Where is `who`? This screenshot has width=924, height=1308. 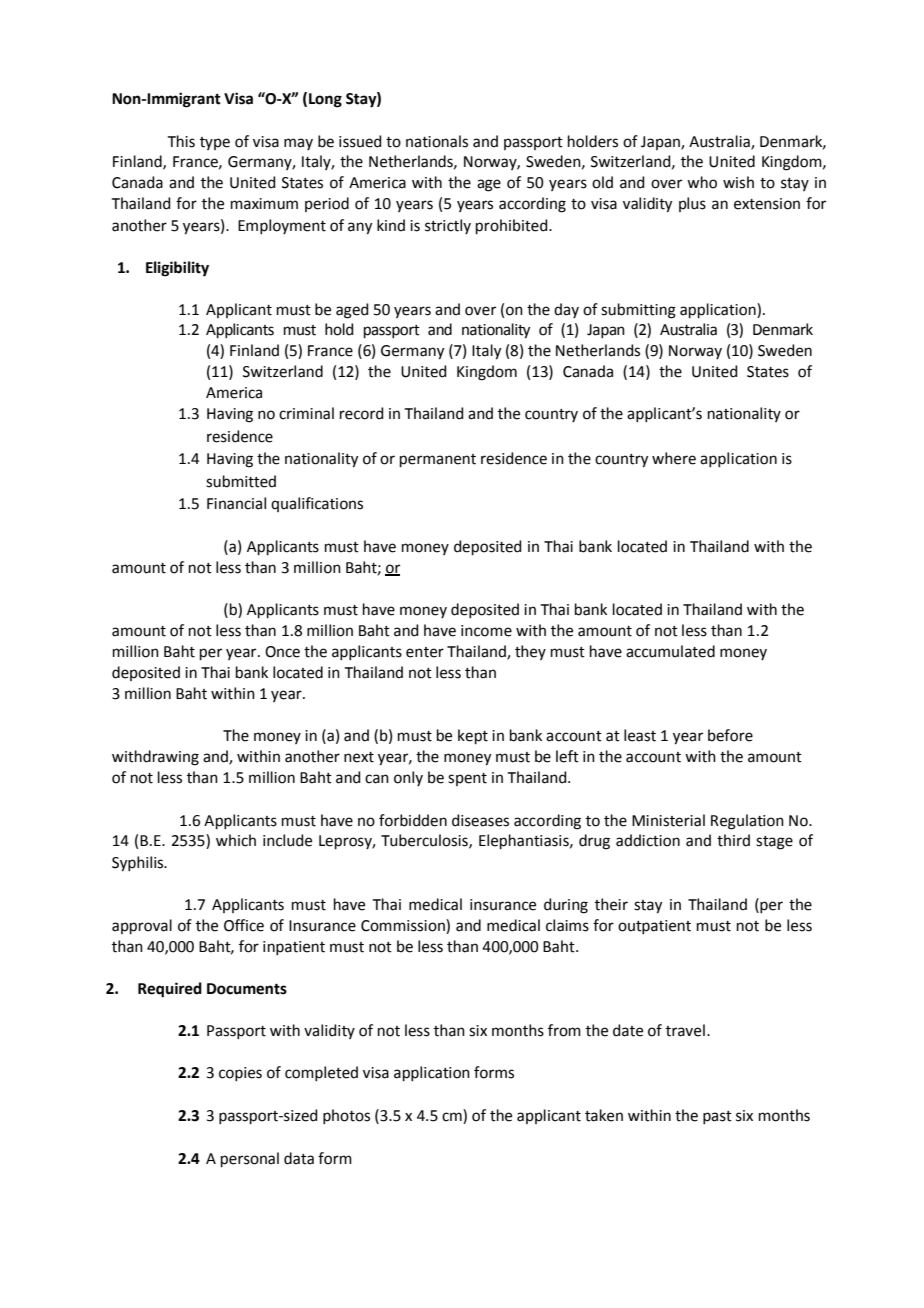
who is located at coordinates (702, 182).
